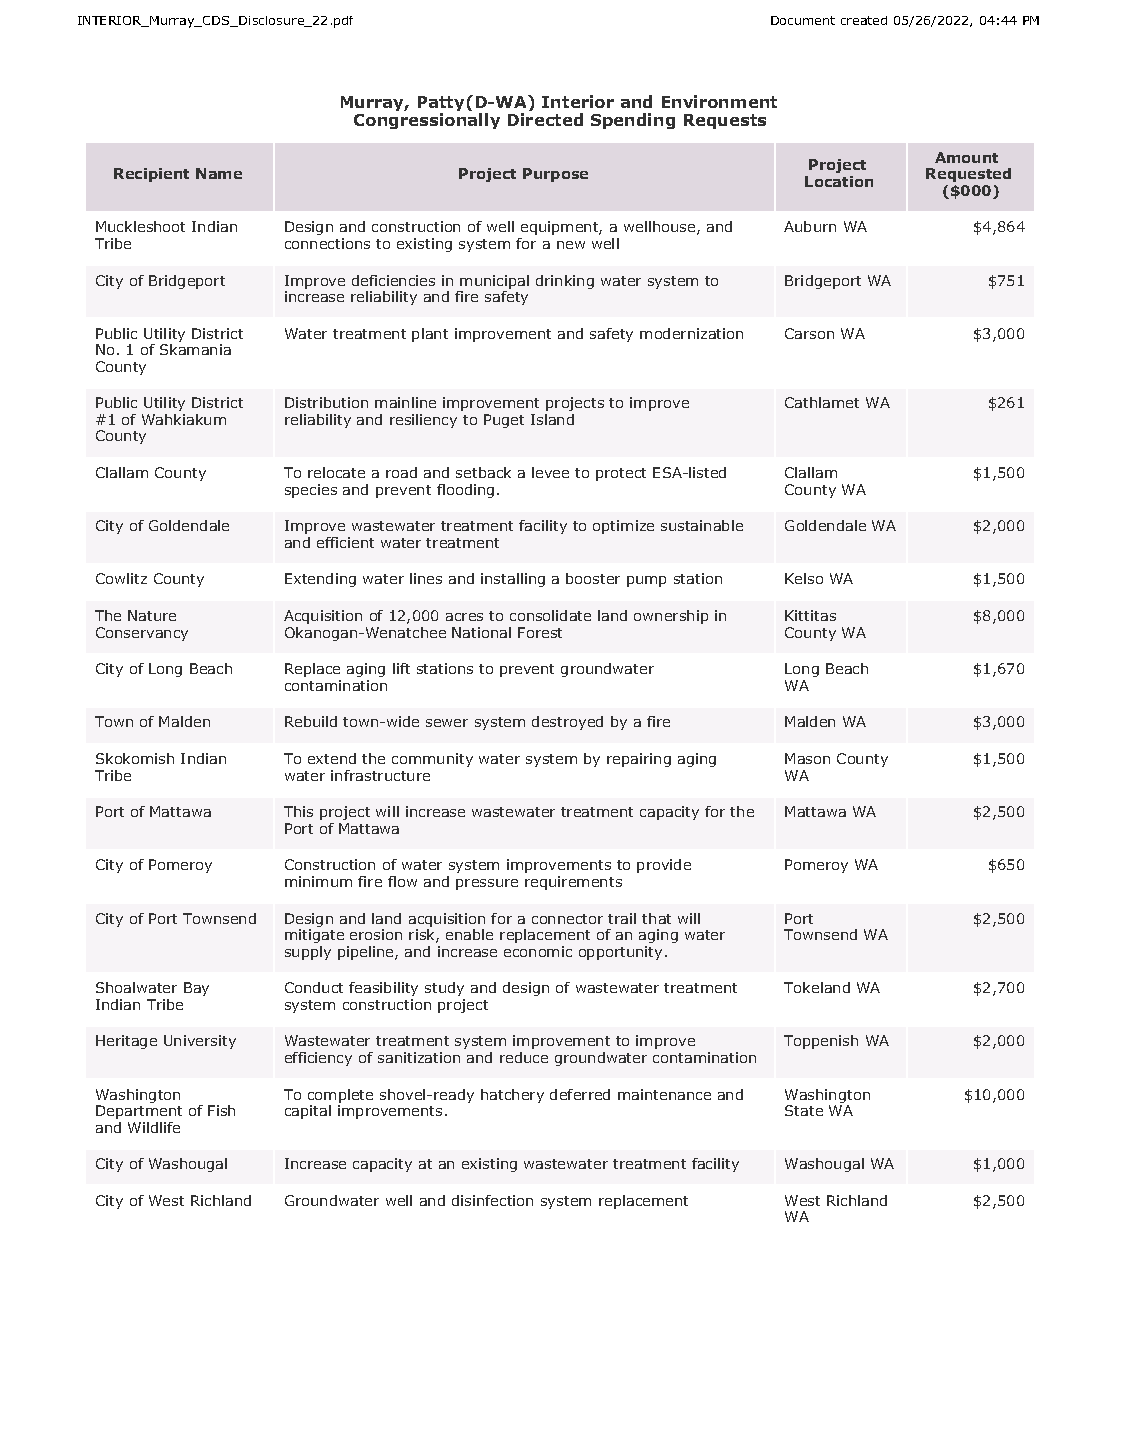  I want to click on Name, so click(219, 173).
